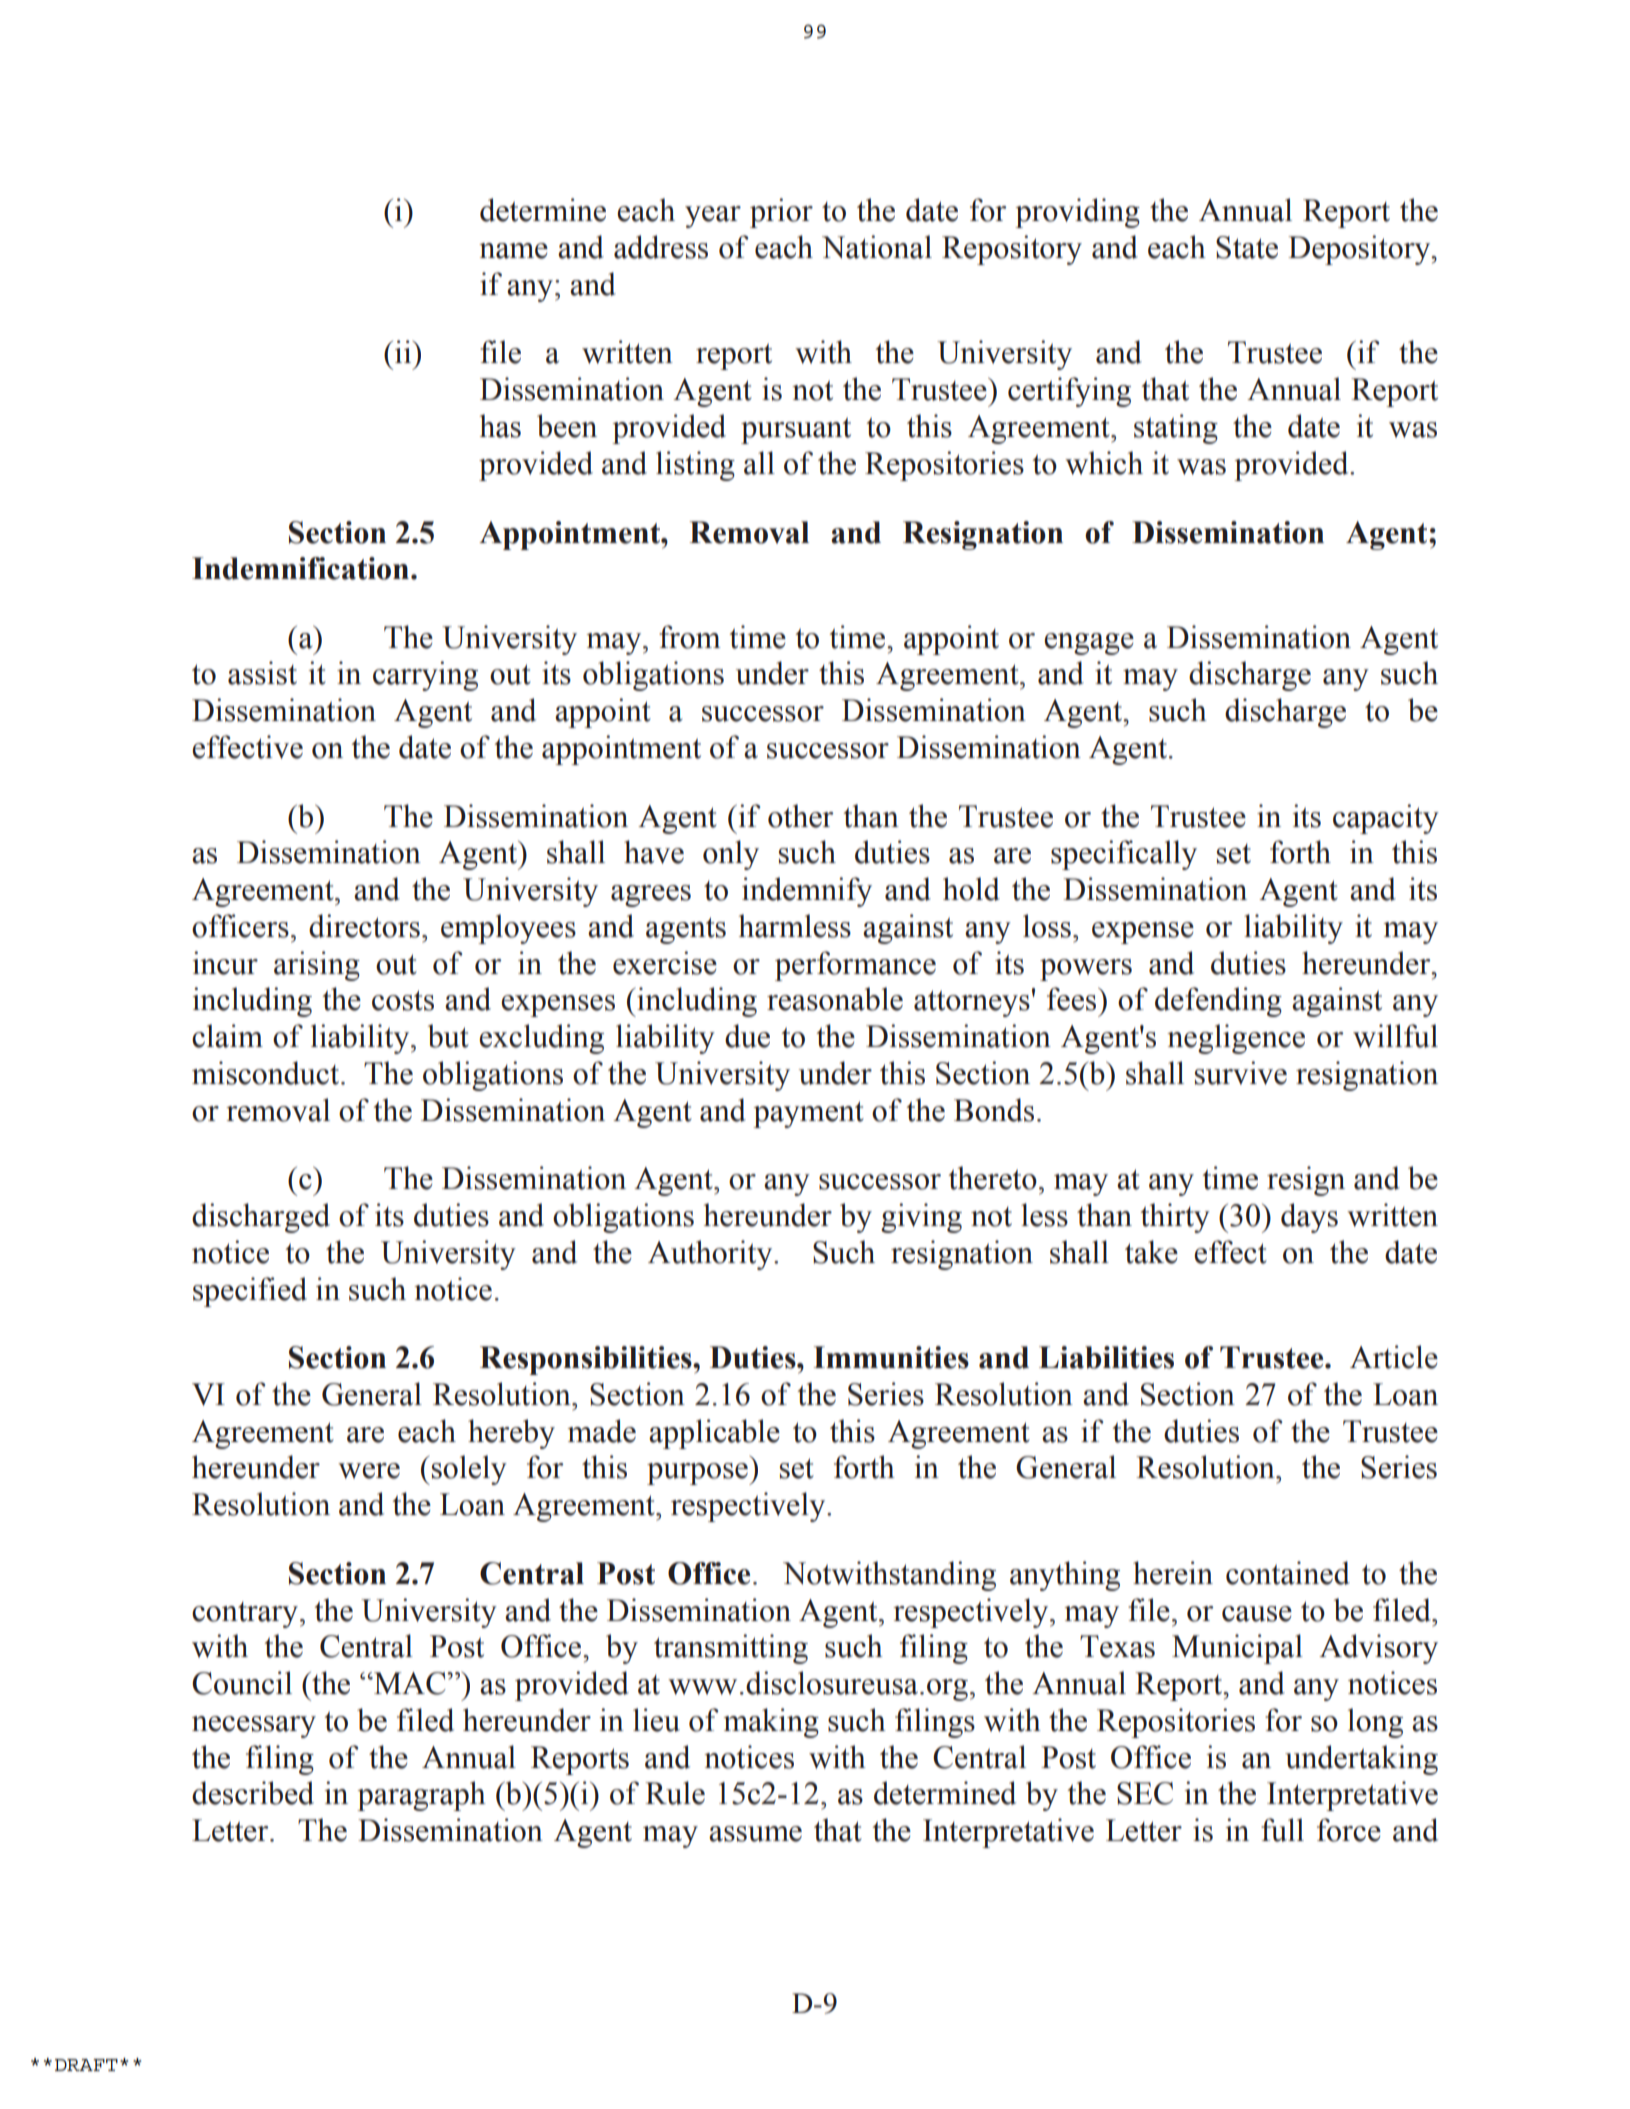 The height and width of the document is (2109, 1630). Describe the element at coordinates (755, 1834) in the document. I see `assume` at that location.
